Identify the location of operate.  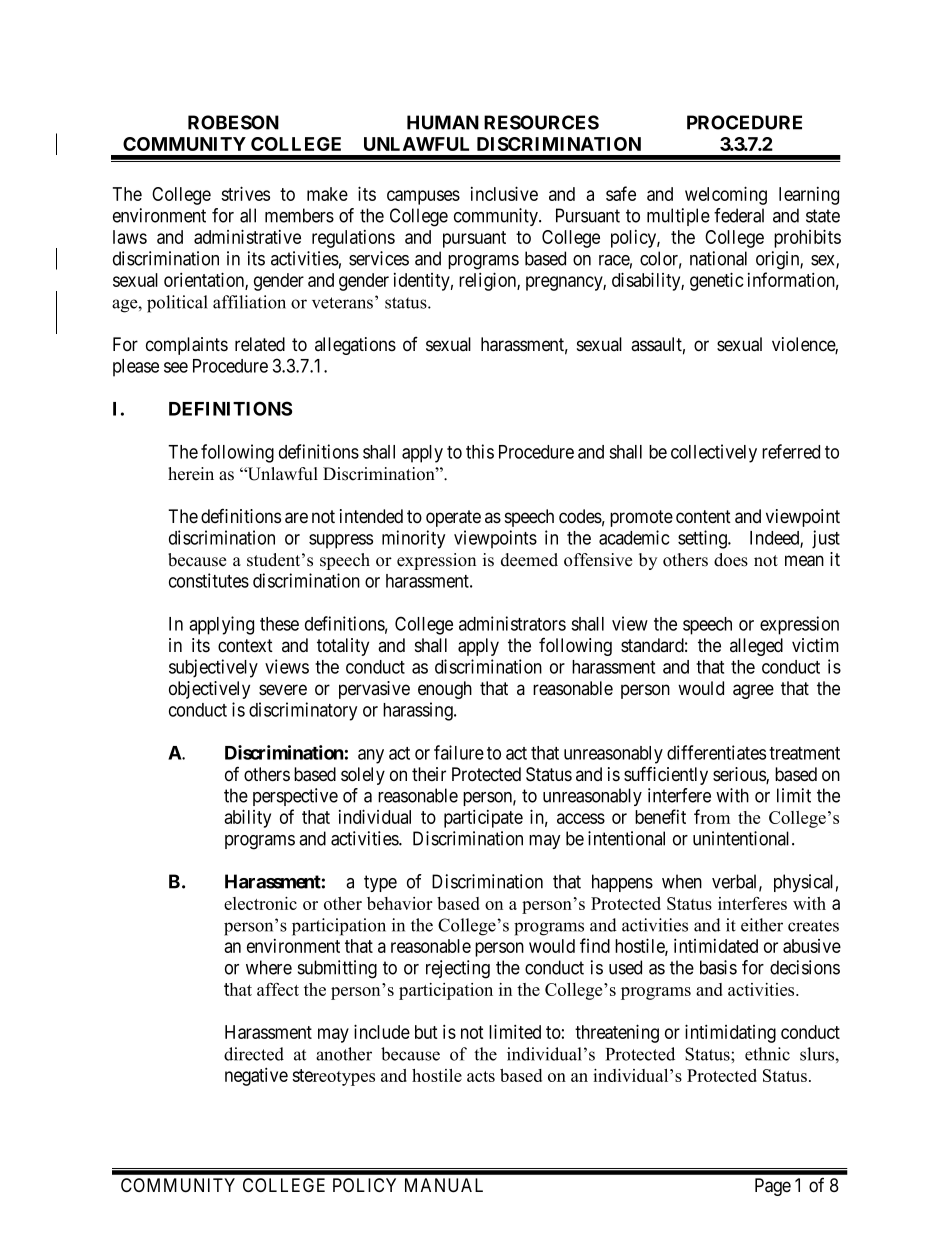
(453, 518).
